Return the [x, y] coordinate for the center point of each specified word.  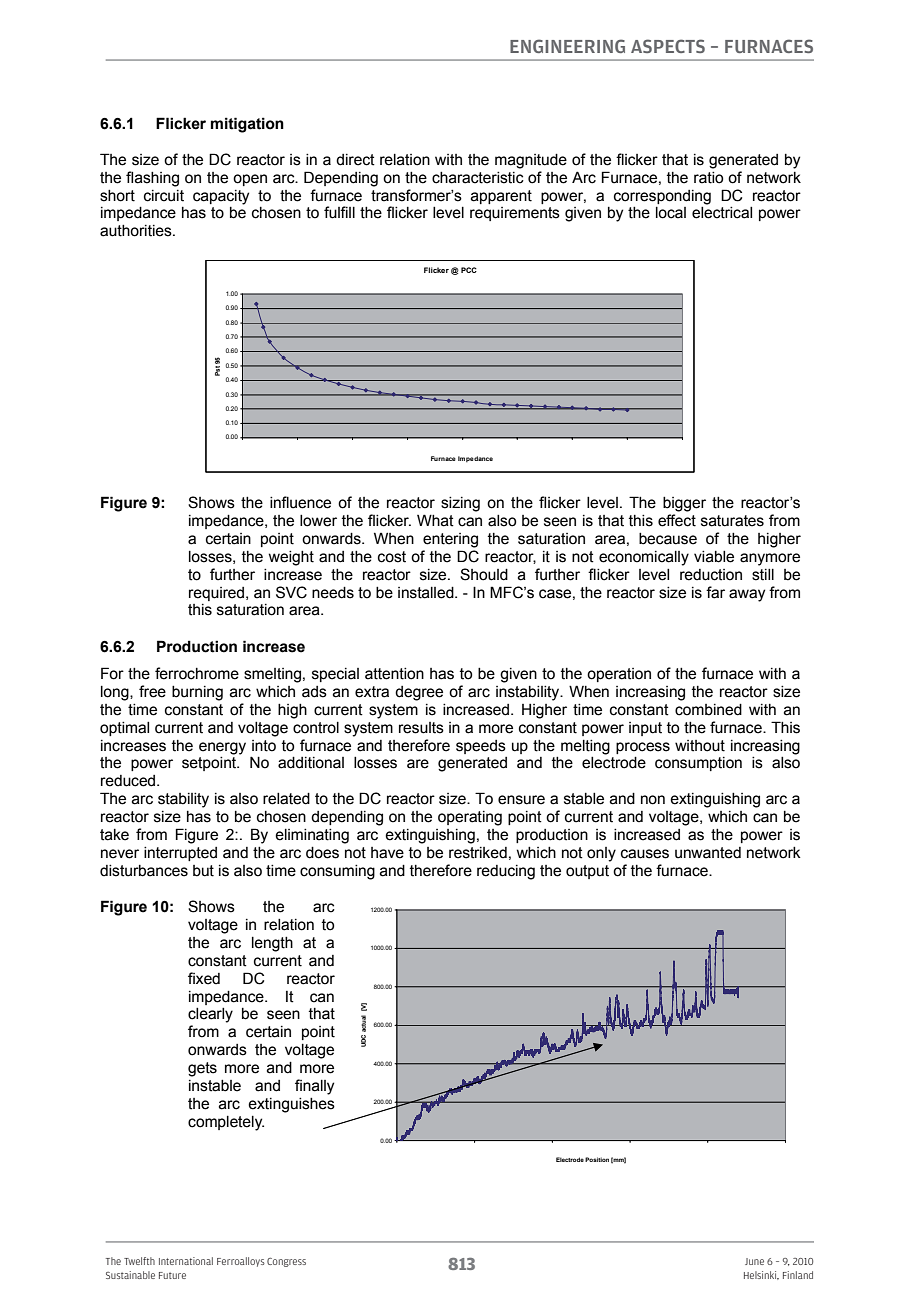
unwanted [708, 853]
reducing [506, 872]
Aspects [668, 46]
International [186, 1261]
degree [419, 693]
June [754, 1261]
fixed [204, 978]
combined [708, 710]
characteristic [478, 178]
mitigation [247, 125]
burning [197, 693]
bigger [684, 504]
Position [597, 1159]
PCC [469, 270]
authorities [137, 231]
